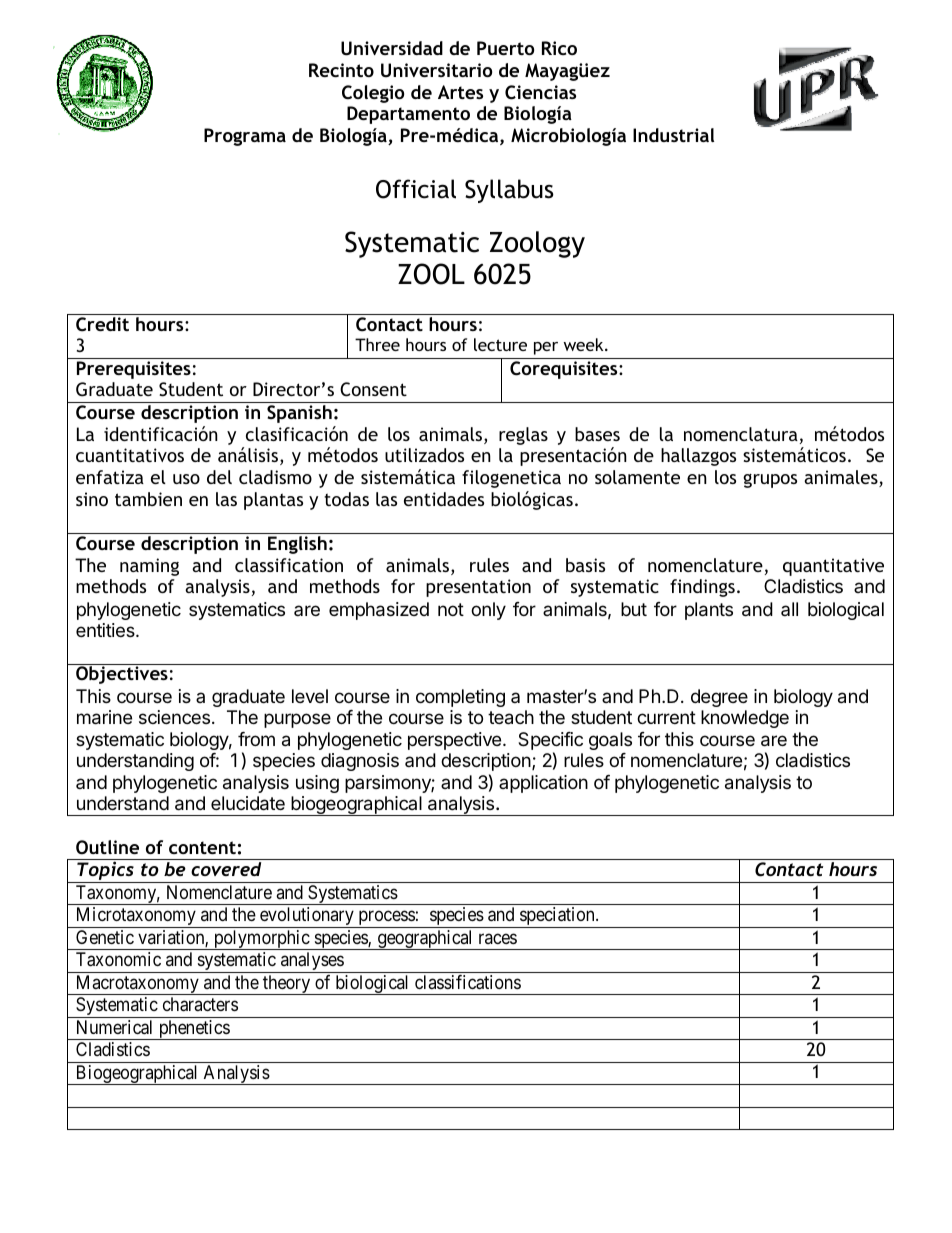 The image size is (952, 1233). I want to click on lecture, so click(500, 344).
